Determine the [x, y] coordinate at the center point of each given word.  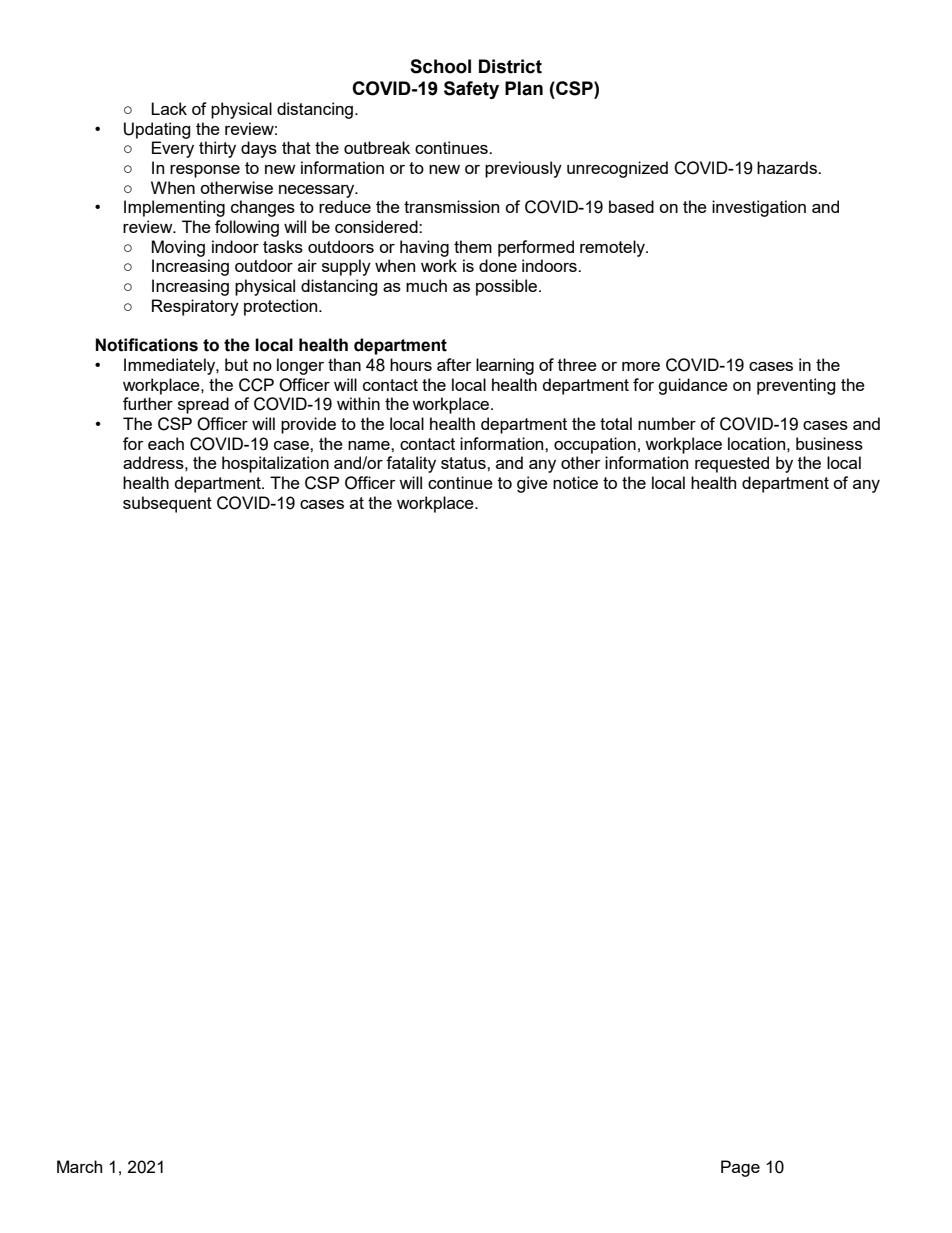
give [532, 484]
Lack [169, 108]
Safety [471, 90]
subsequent [167, 504]
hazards [788, 167]
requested [732, 464]
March [79, 1166]
